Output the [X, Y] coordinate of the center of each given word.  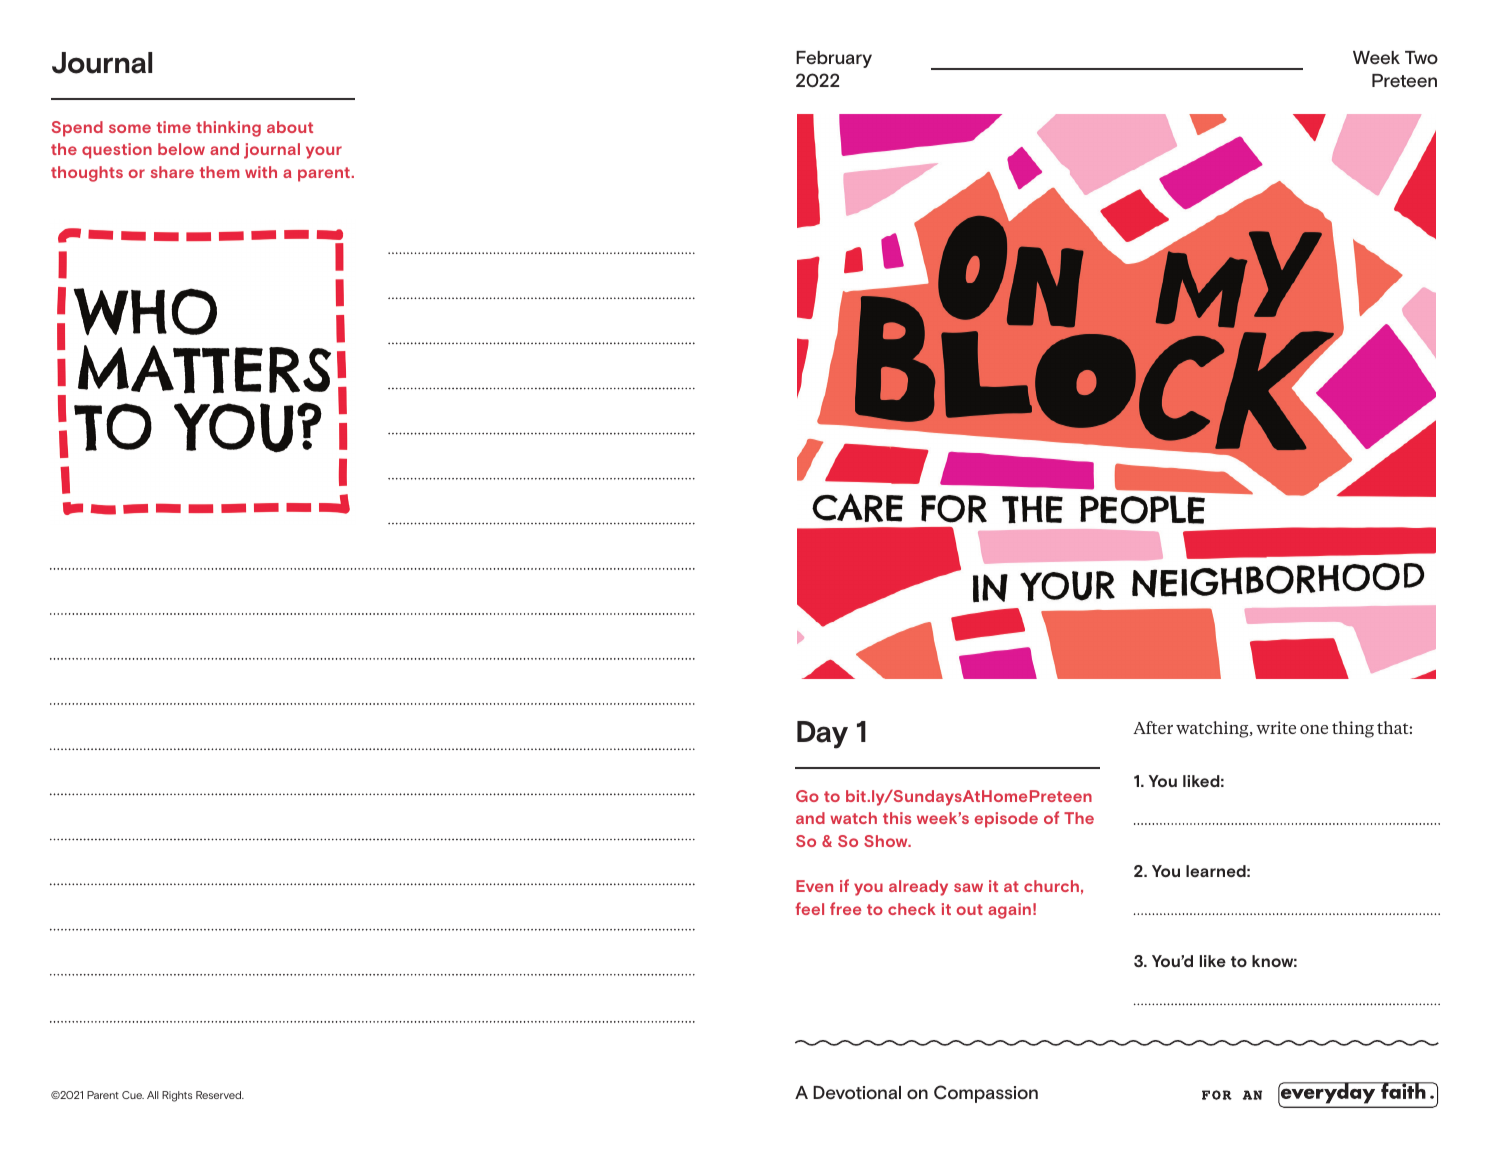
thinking [228, 129]
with [261, 172]
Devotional [857, 1092]
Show [887, 841]
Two [1421, 58]
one [1314, 729]
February [834, 59]
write [1276, 727]
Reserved [220, 1095]
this [897, 818]
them [219, 172]
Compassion [986, 1094]
